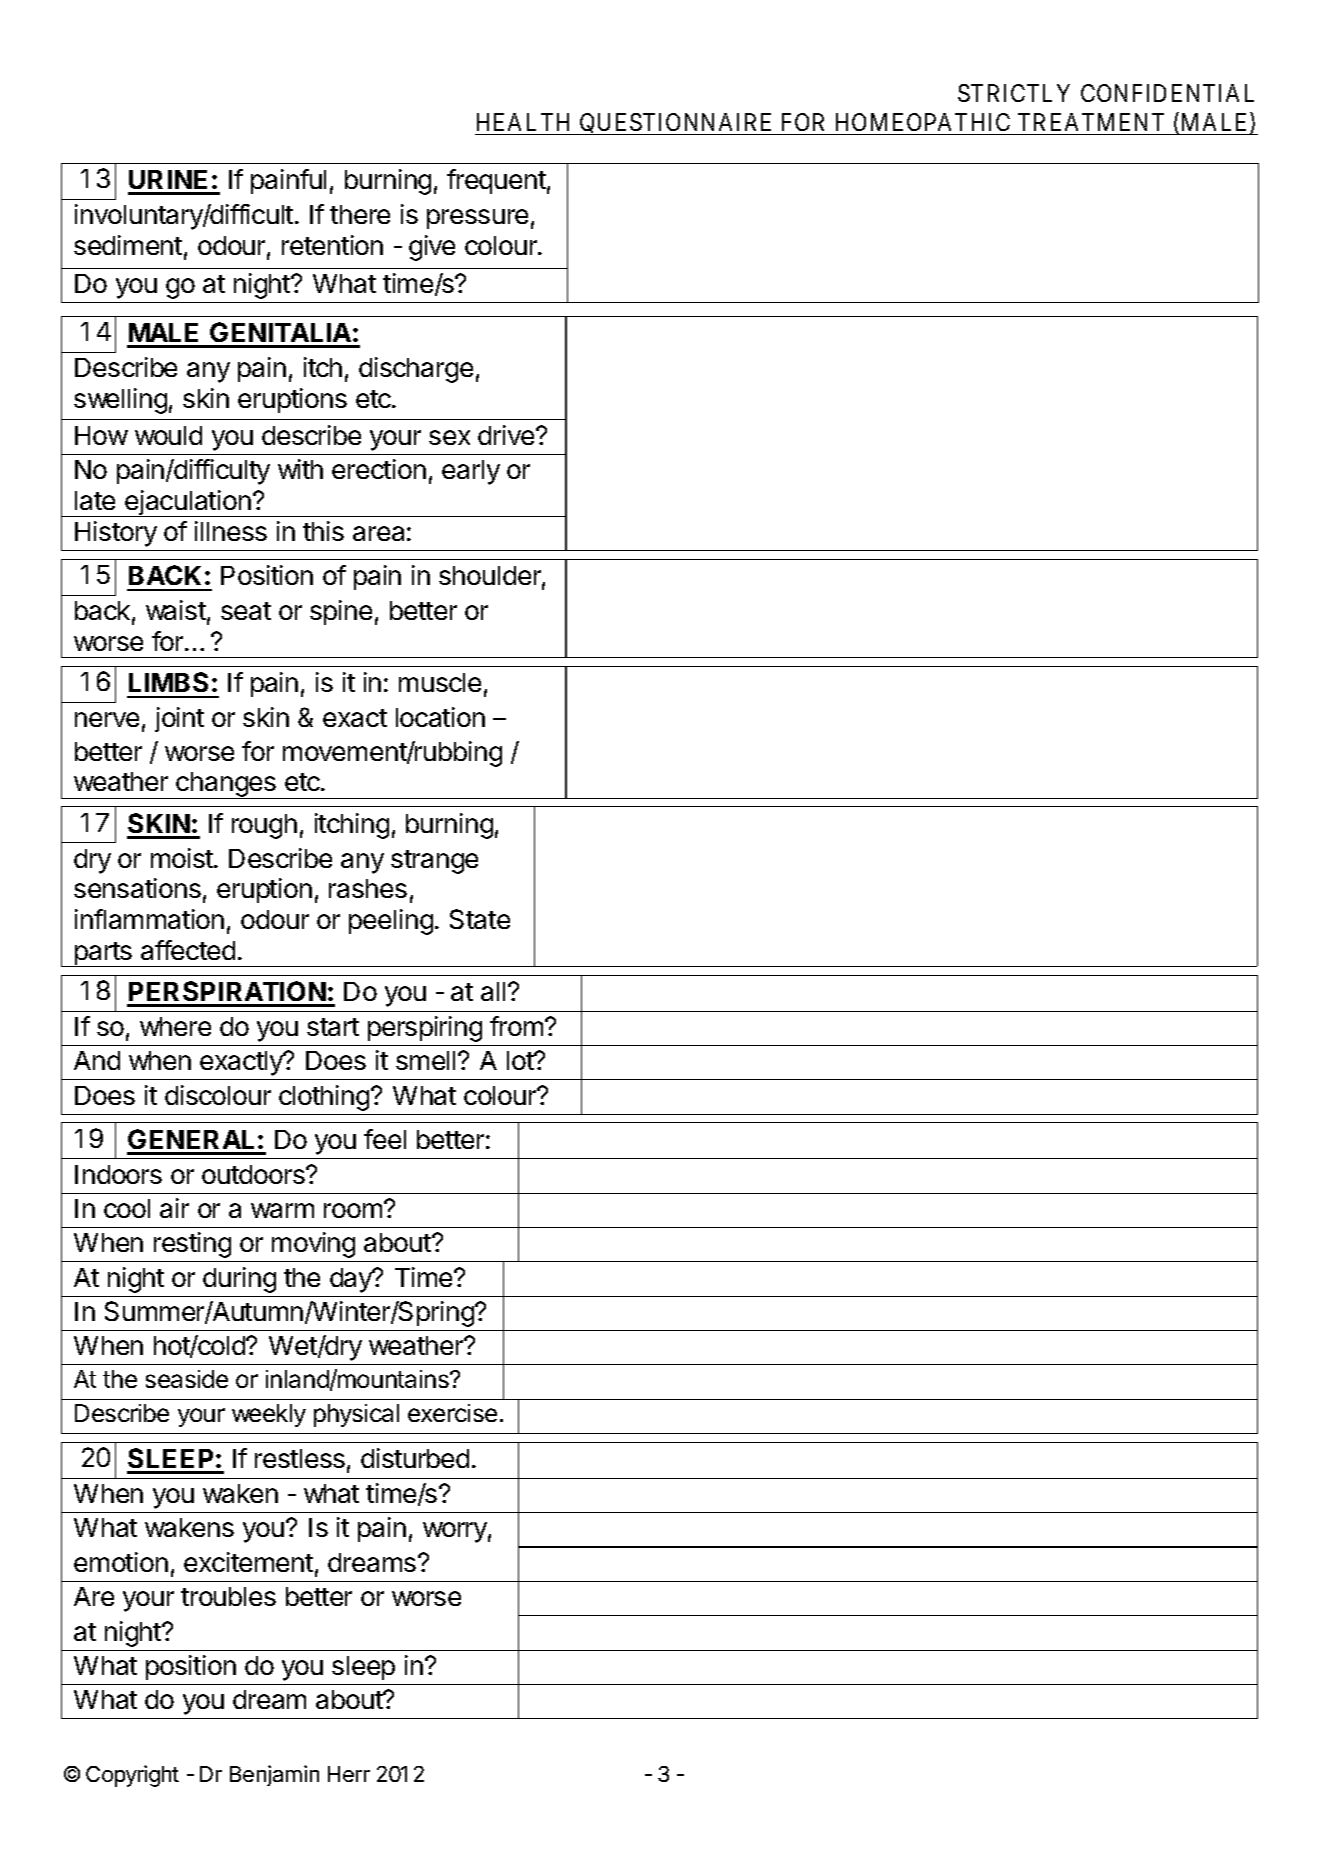 This document has height=1868, width=1320. Describe the element at coordinates (677, 124) in the document. I see `QUESTIONNAIRE` at that location.
